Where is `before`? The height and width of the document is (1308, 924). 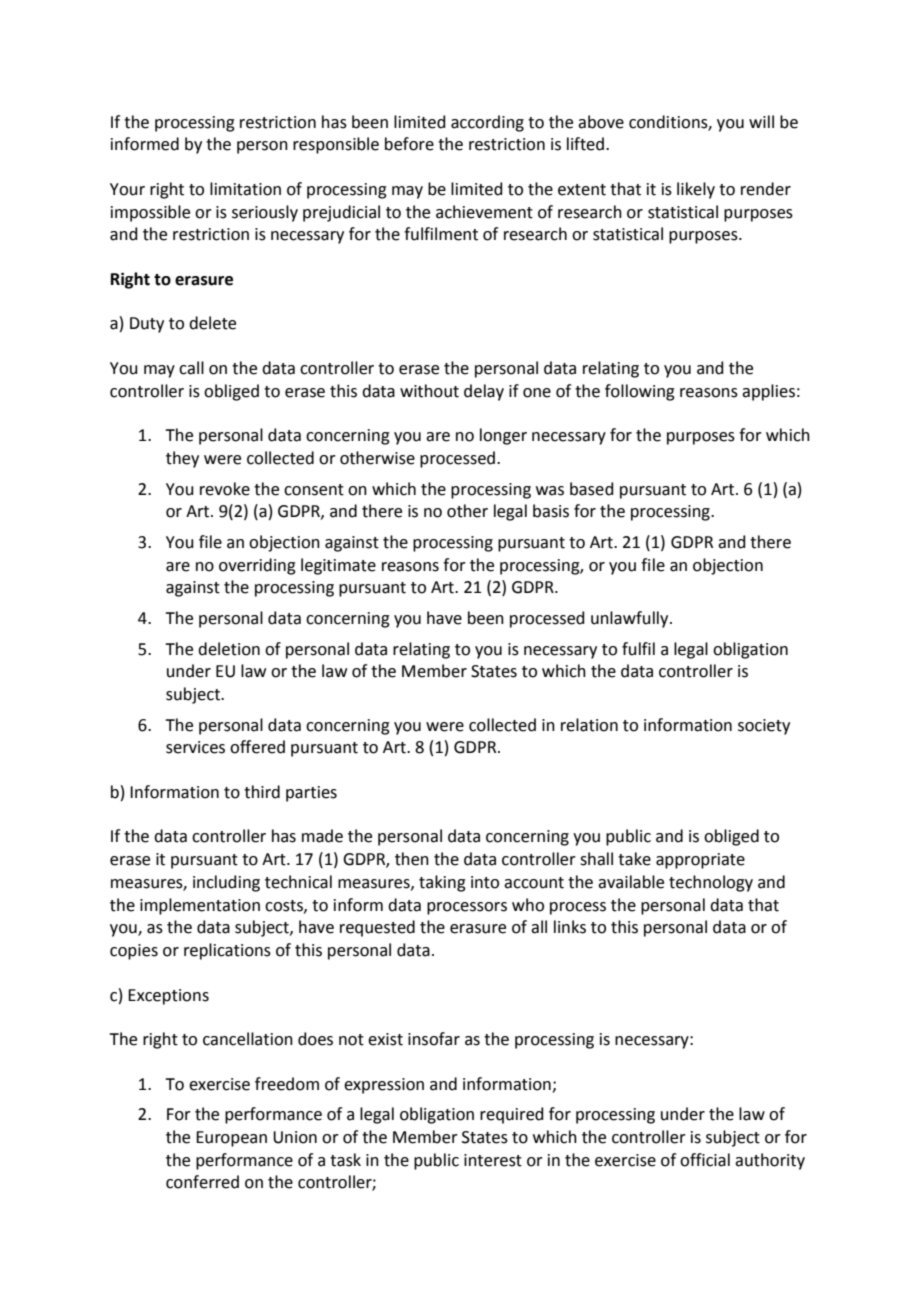
before is located at coordinates (409, 144).
